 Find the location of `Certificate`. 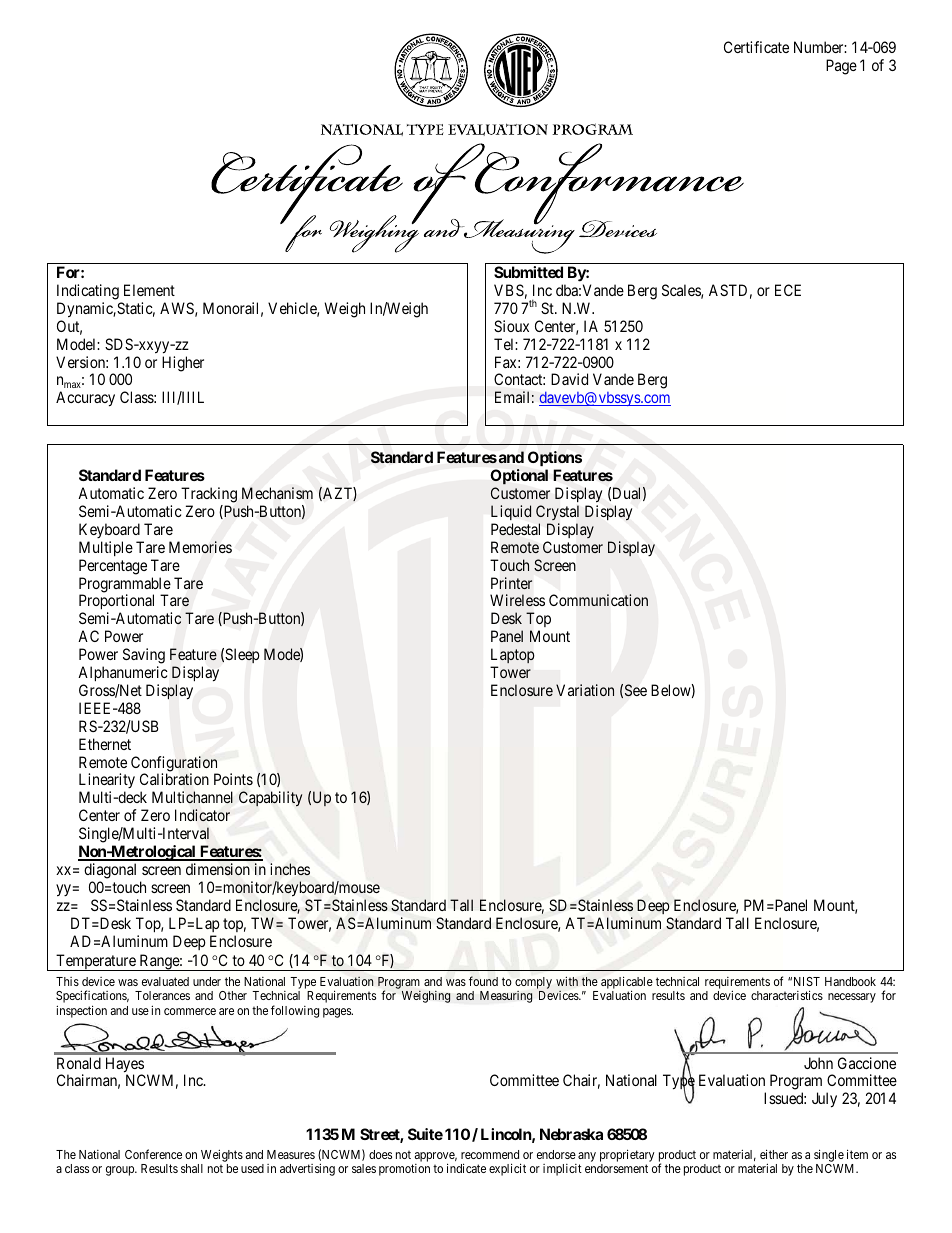

Certificate is located at coordinates (756, 47).
